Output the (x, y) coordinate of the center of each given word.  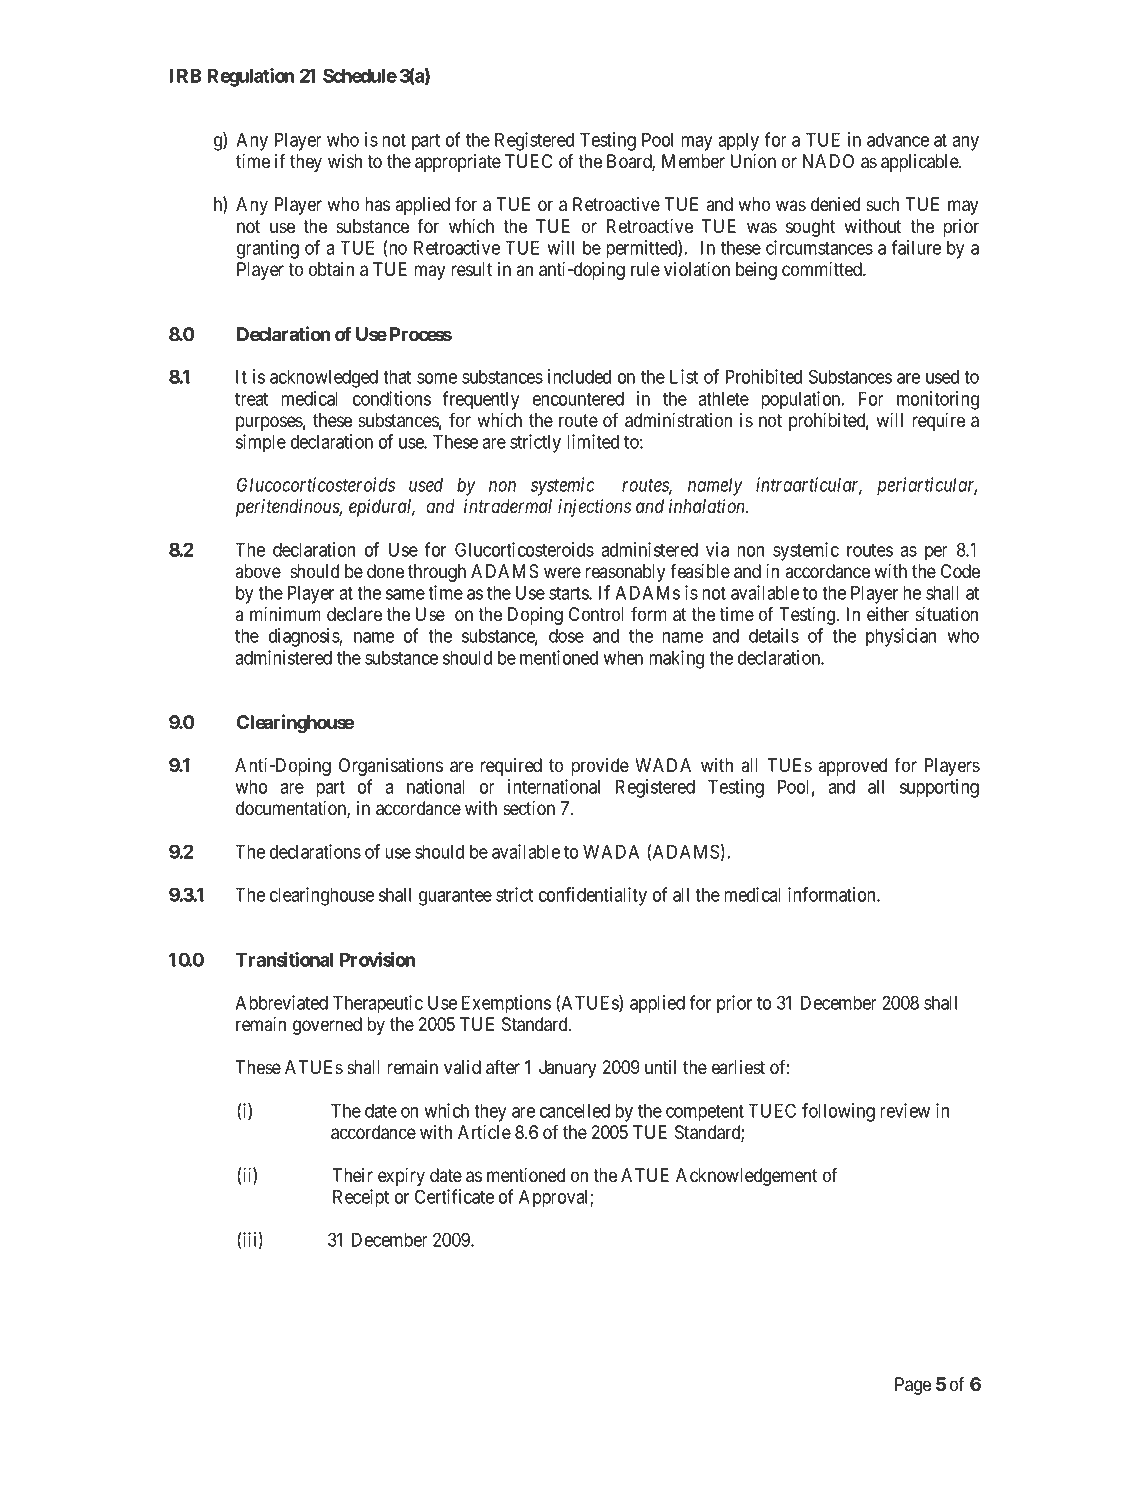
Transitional (284, 959)
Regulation (250, 77)
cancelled (575, 1110)
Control (596, 614)
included (579, 376)
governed (327, 1026)
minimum (285, 614)
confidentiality (593, 896)
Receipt (361, 1198)
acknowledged (324, 378)
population (802, 400)
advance (898, 139)
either (888, 614)
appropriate (458, 163)
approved (852, 767)
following (838, 1112)
